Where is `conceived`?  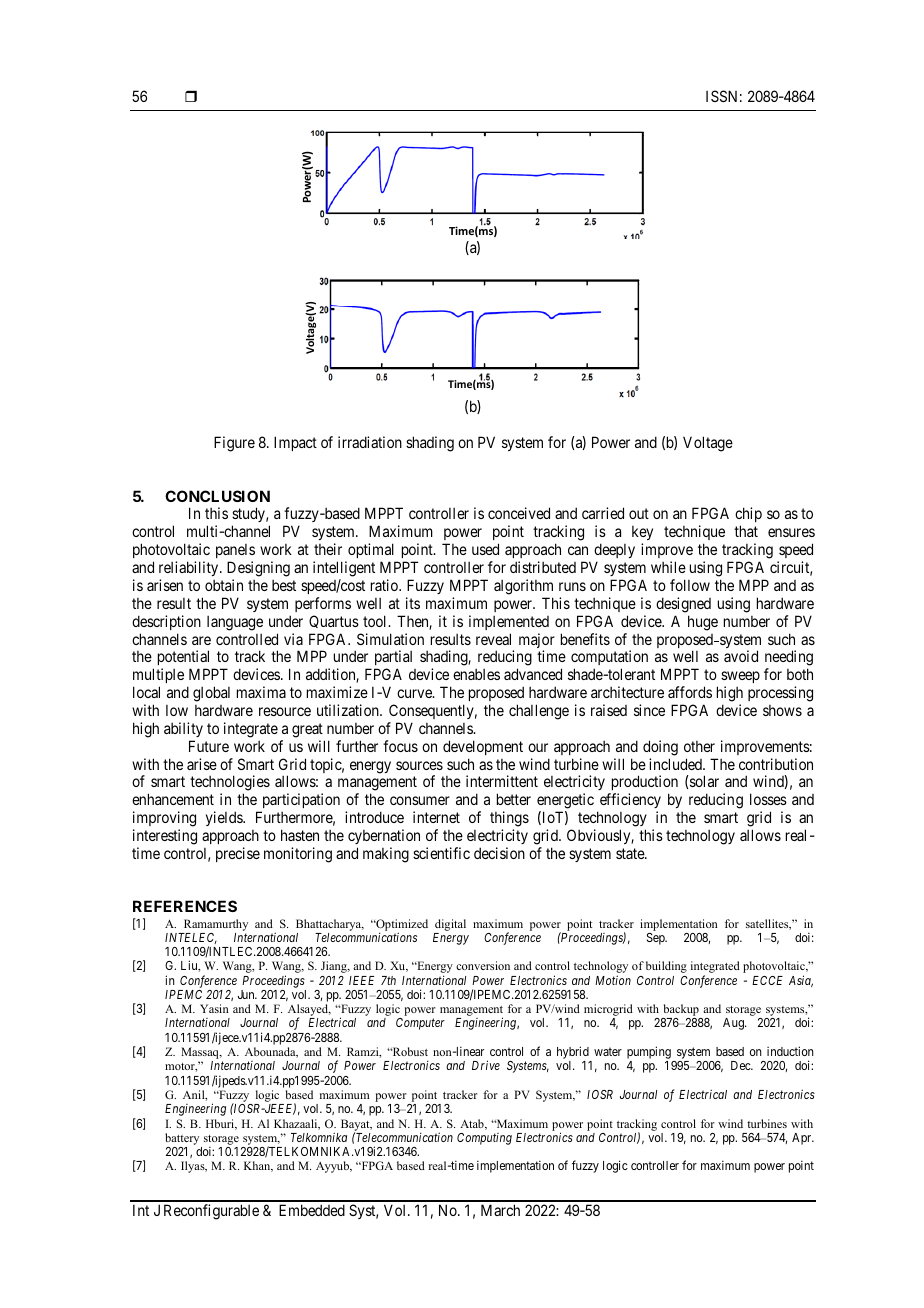 conceived is located at coordinates (519, 513).
